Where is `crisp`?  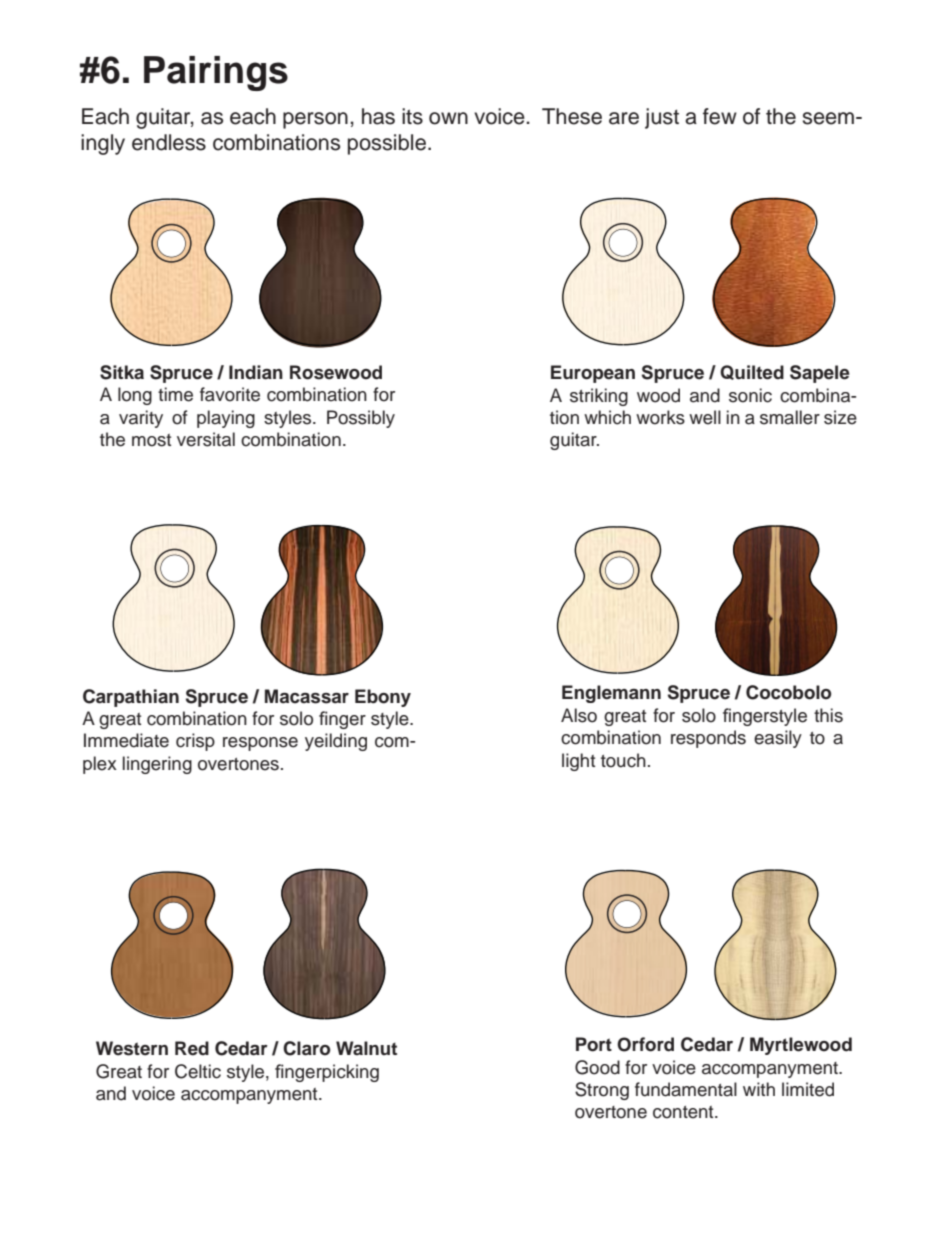
crisp is located at coordinates (195, 742).
